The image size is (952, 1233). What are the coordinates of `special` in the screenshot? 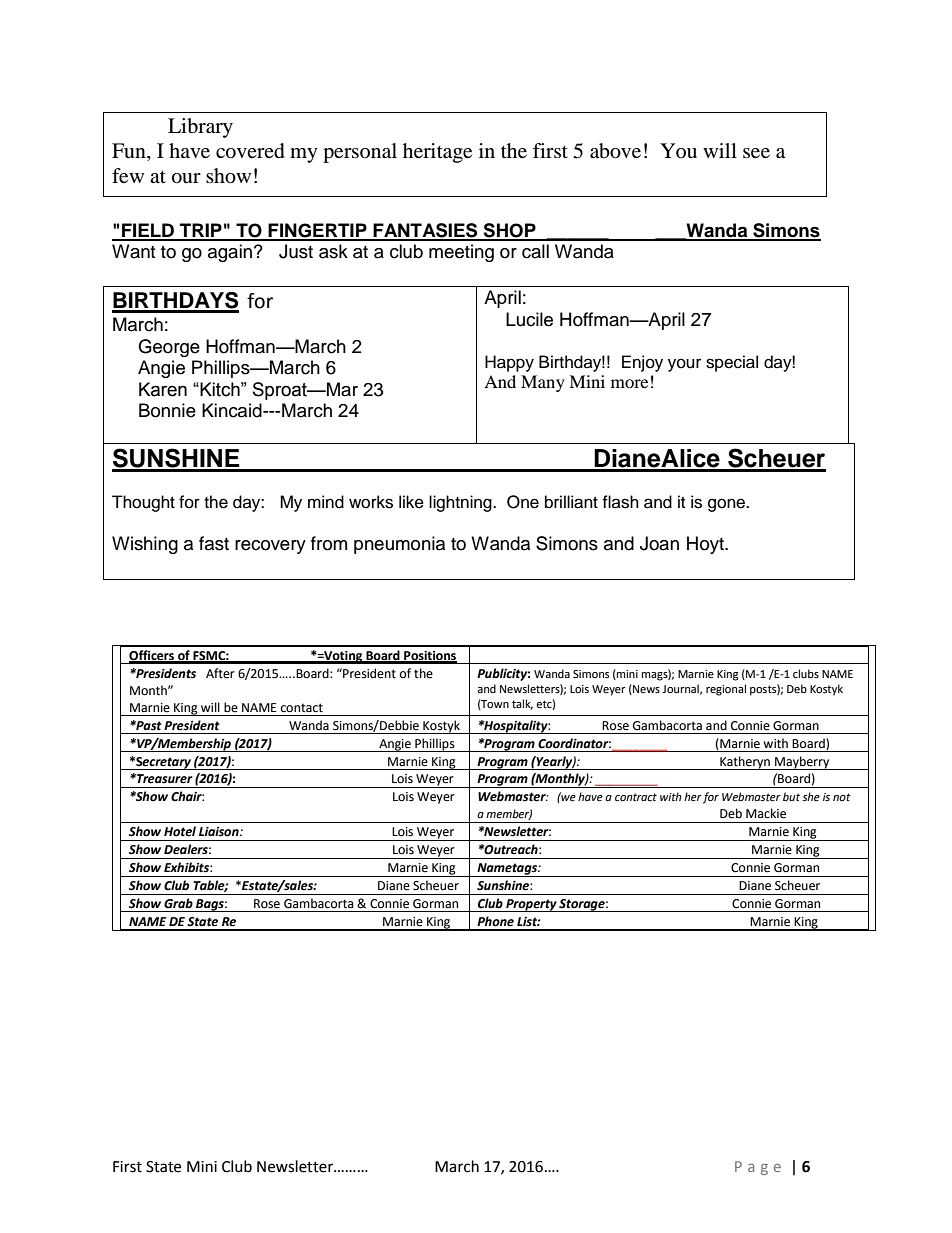 It's located at (732, 363).
